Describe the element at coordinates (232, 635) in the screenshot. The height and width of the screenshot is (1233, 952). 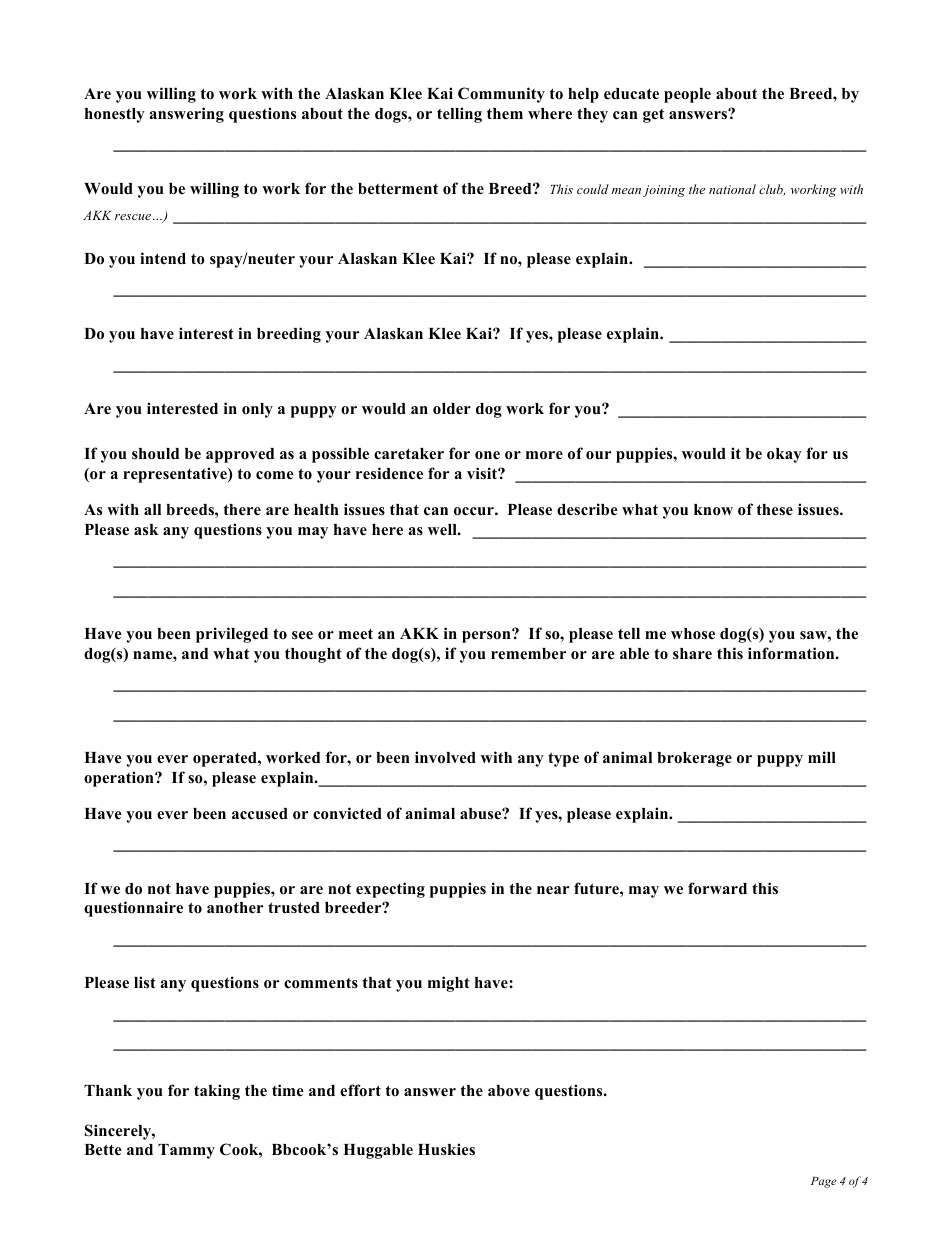
I see `privileged` at that location.
